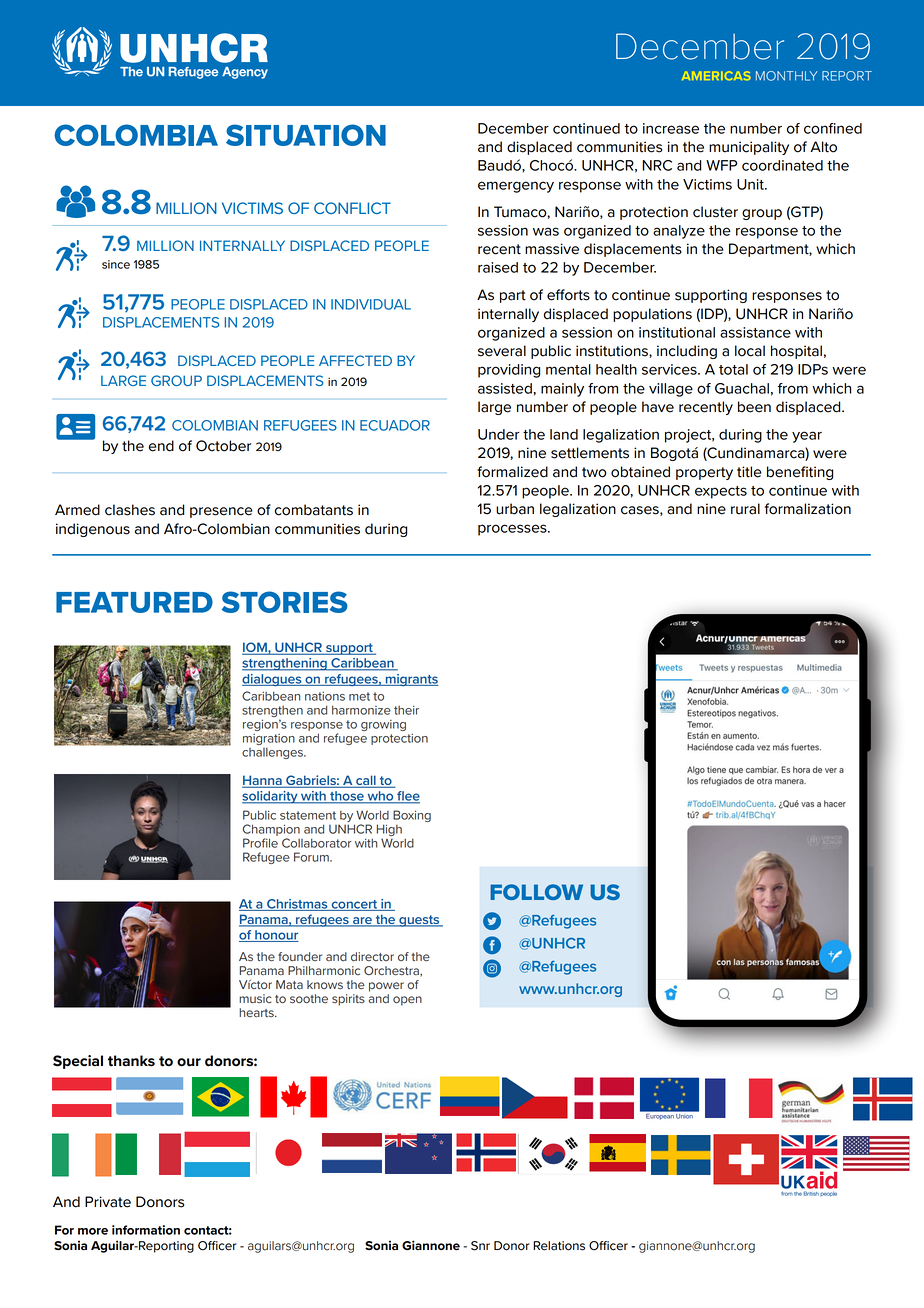 This image has width=924, height=1308. What do you see at coordinates (411, 680) in the image?
I see `migrants` at bounding box center [411, 680].
